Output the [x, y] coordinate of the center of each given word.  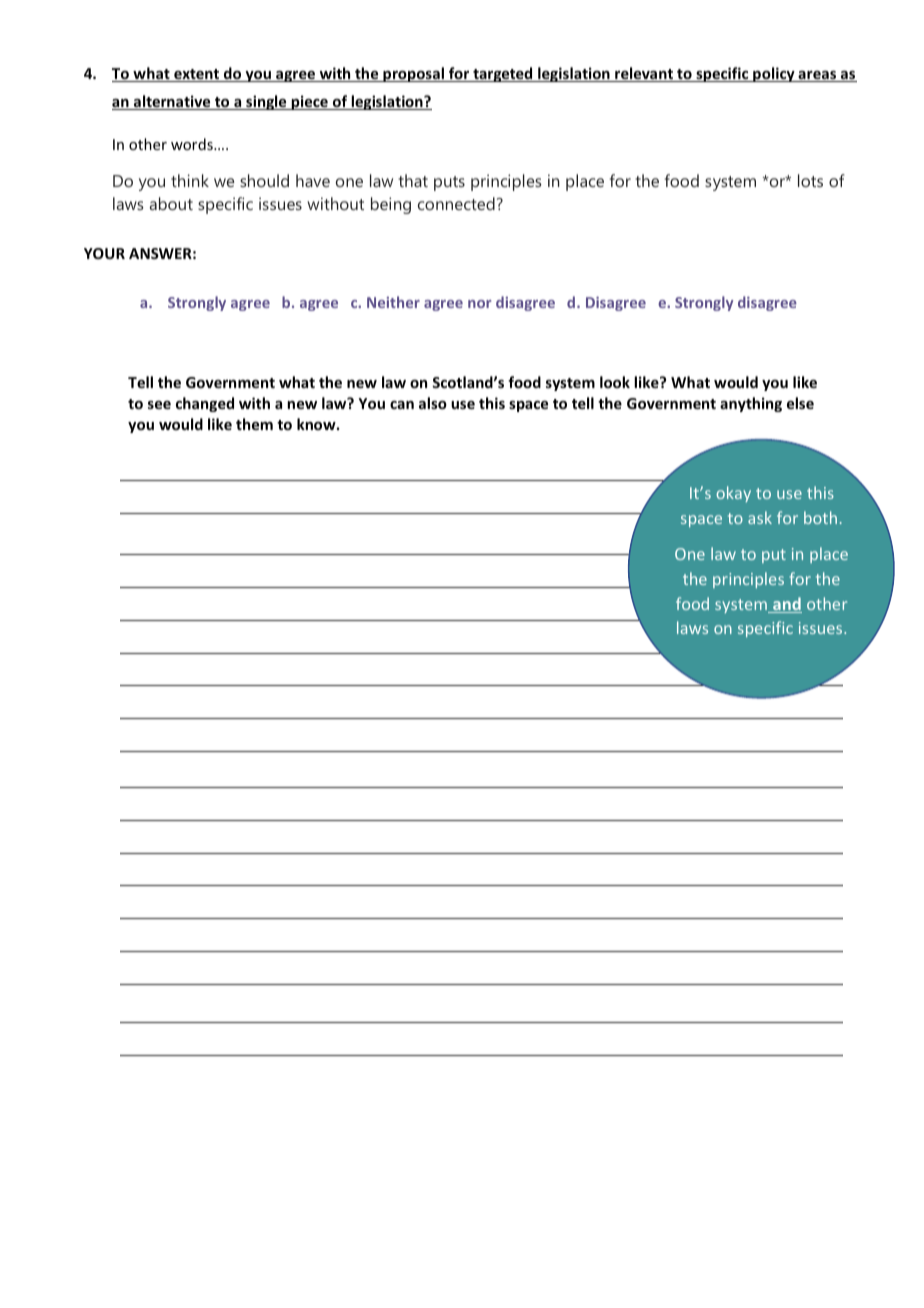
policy [774, 74]
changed [205, 404]
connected [456, 203]
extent [197, 75]
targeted [503, 74]
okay [733, 494]
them [254, 424]
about [171, 203]
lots [810, 180]
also [433, 403]
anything [751, 404]
